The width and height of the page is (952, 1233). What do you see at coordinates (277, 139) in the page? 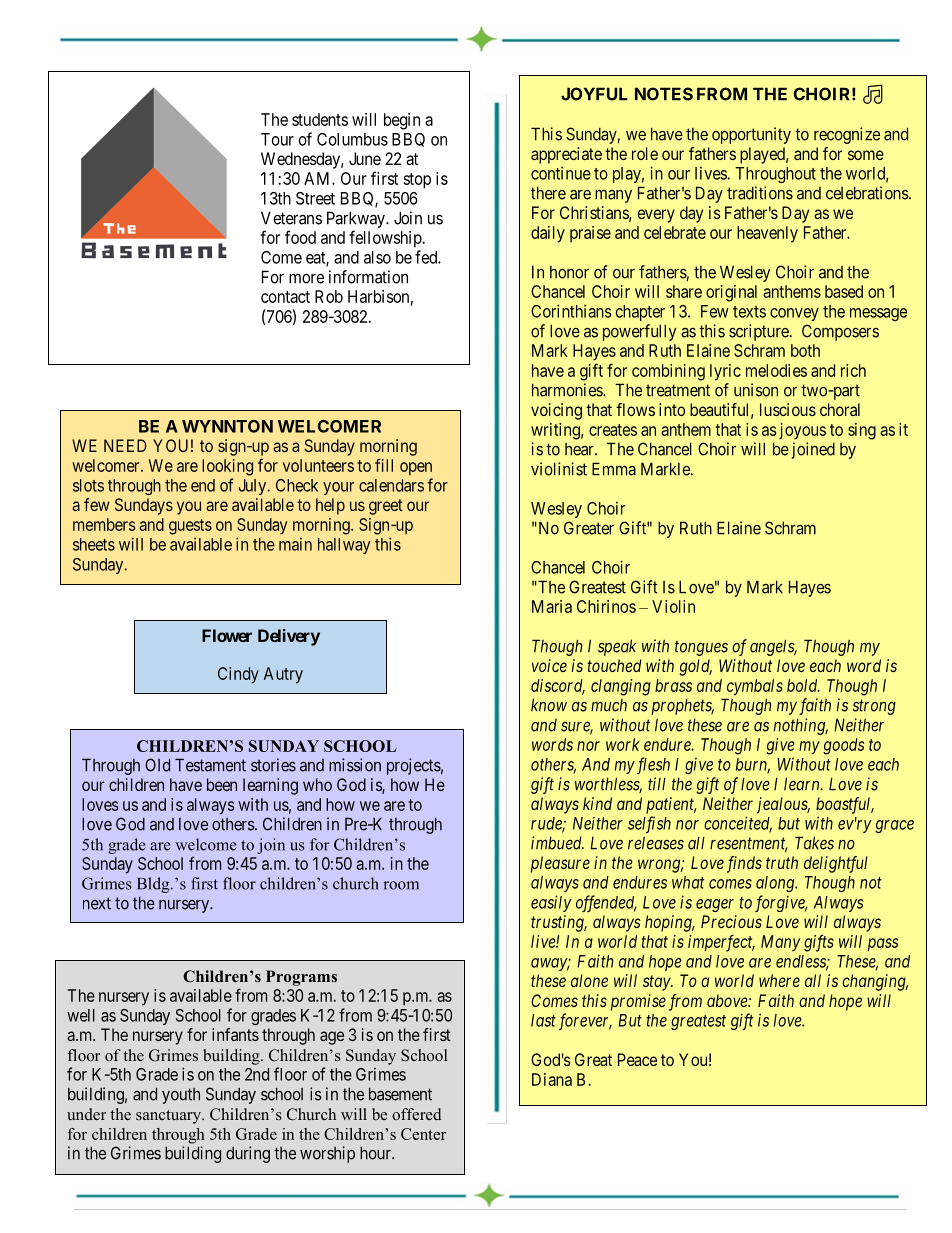
I see `Tour` at bounding box center [277, 139].
